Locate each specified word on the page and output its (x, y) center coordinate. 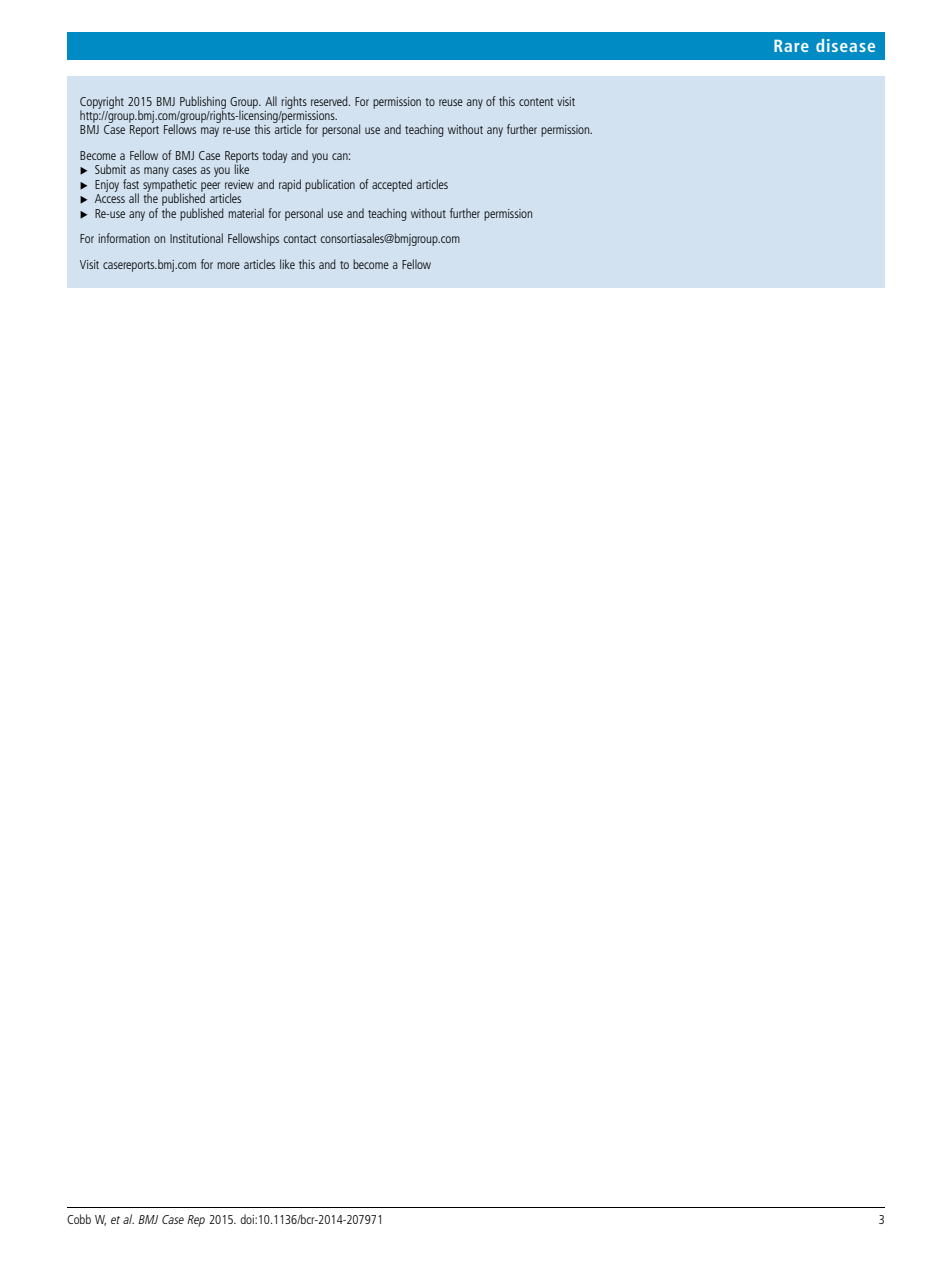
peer (211, 188)
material (246, 213)
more (228, 265)
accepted (392, 185)
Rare (791, 46)
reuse (451, 102)
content (536, 102)
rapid (290, 185)
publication (330, 185)
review (239, 184)
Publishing (203, 103)
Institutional (196, 238)
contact (300, 239)
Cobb (79, 1219)
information (124, 238)
